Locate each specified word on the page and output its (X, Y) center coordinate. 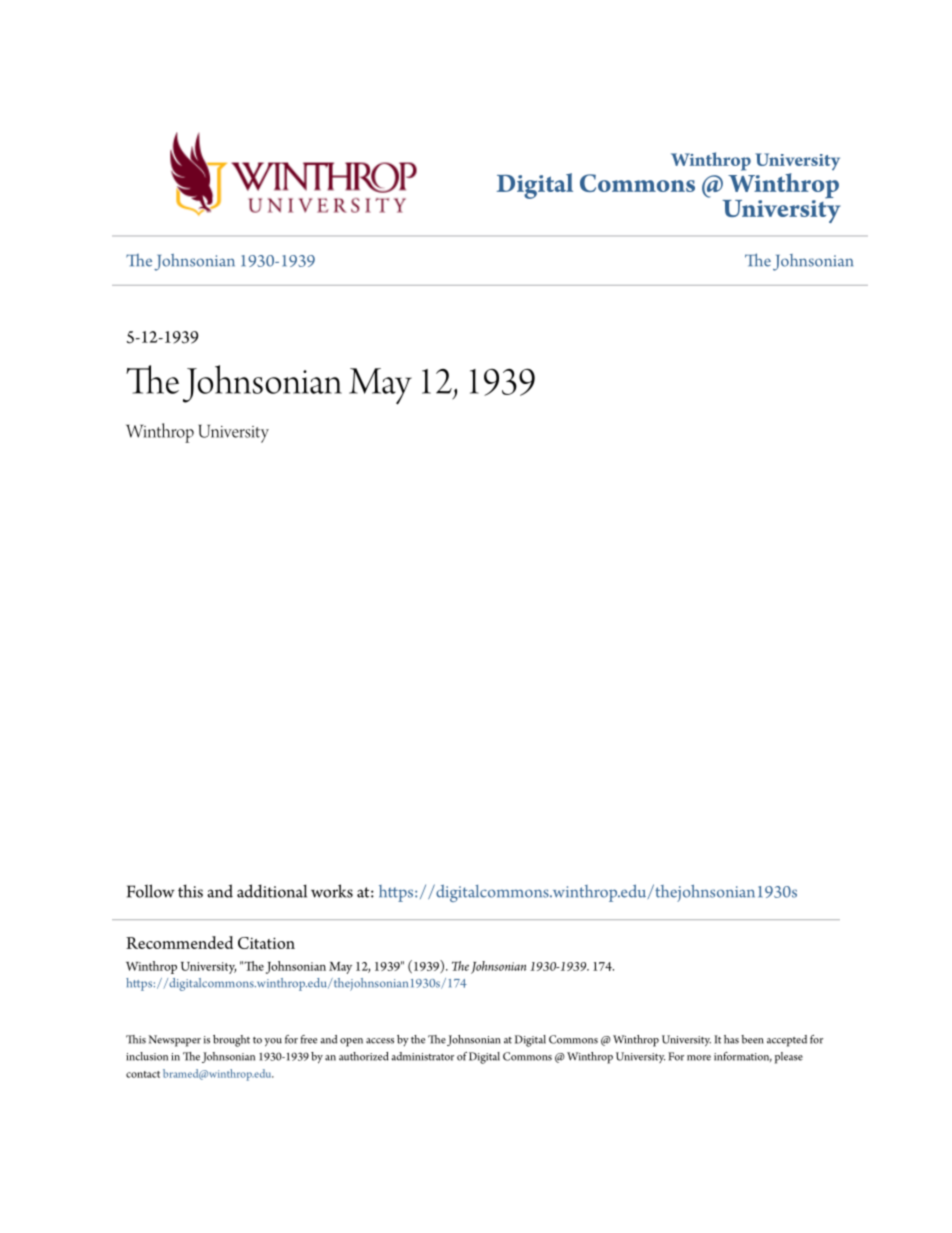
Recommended (179, 942)
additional (272, 891)
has (731, 1039)
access (380, 1041)
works (332, 891)
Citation (266, 943)
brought (231, 1041)
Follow (151, 891)
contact (143, 1074)
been (752, 1039)
